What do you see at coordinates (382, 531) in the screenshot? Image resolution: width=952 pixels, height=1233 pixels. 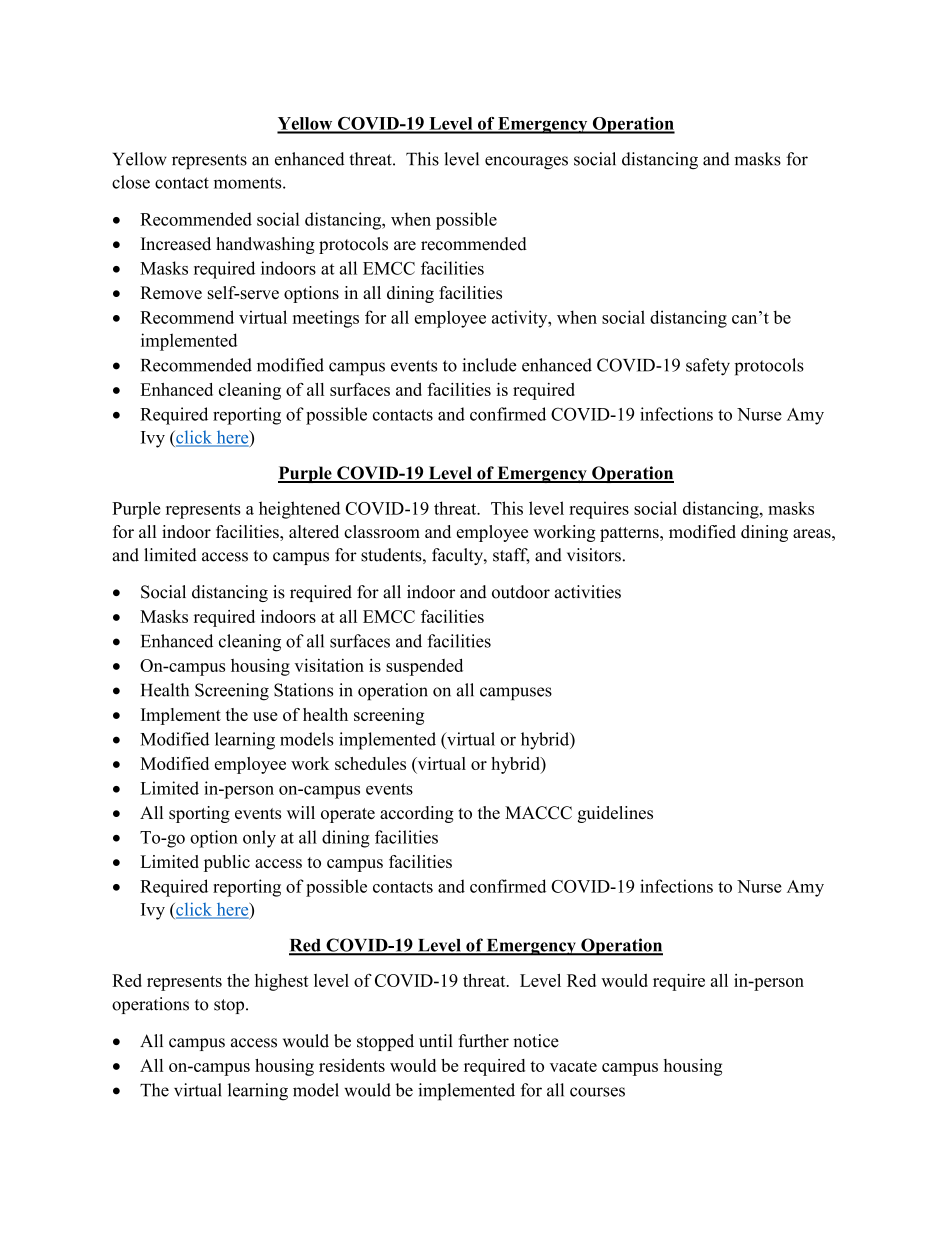 I see `classroom` at bounding box center [382, 531].
